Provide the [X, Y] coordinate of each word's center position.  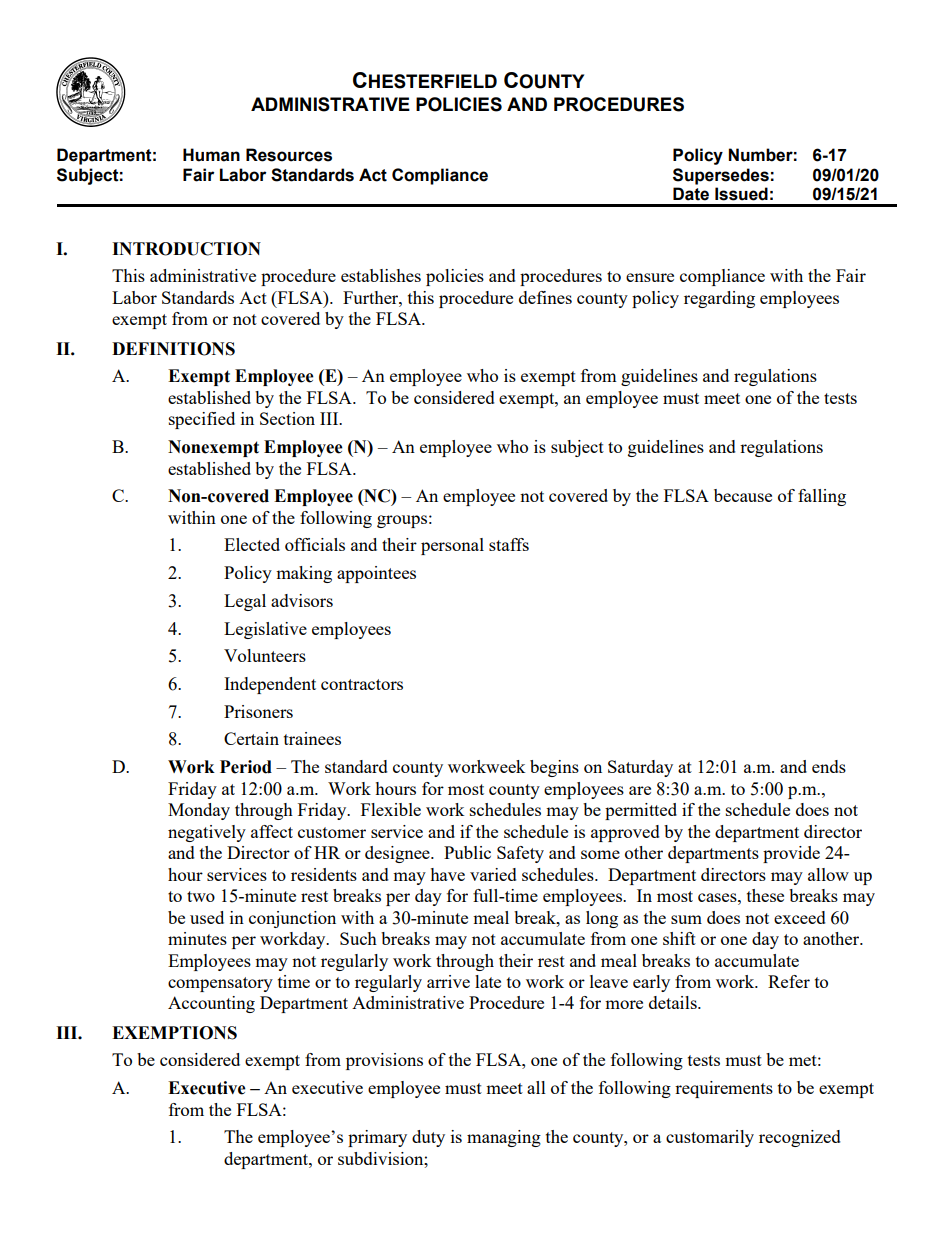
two [201, 896]
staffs [509, 544]
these [765, 895]
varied [493, 874]
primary [377, 1138]
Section [287, 418]
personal [452, 546]
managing [504, 1138]
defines [545, 297]
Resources [289, 155]
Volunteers [265, 655]
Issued [741, 194]
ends [829, 766]
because [743, 495]
